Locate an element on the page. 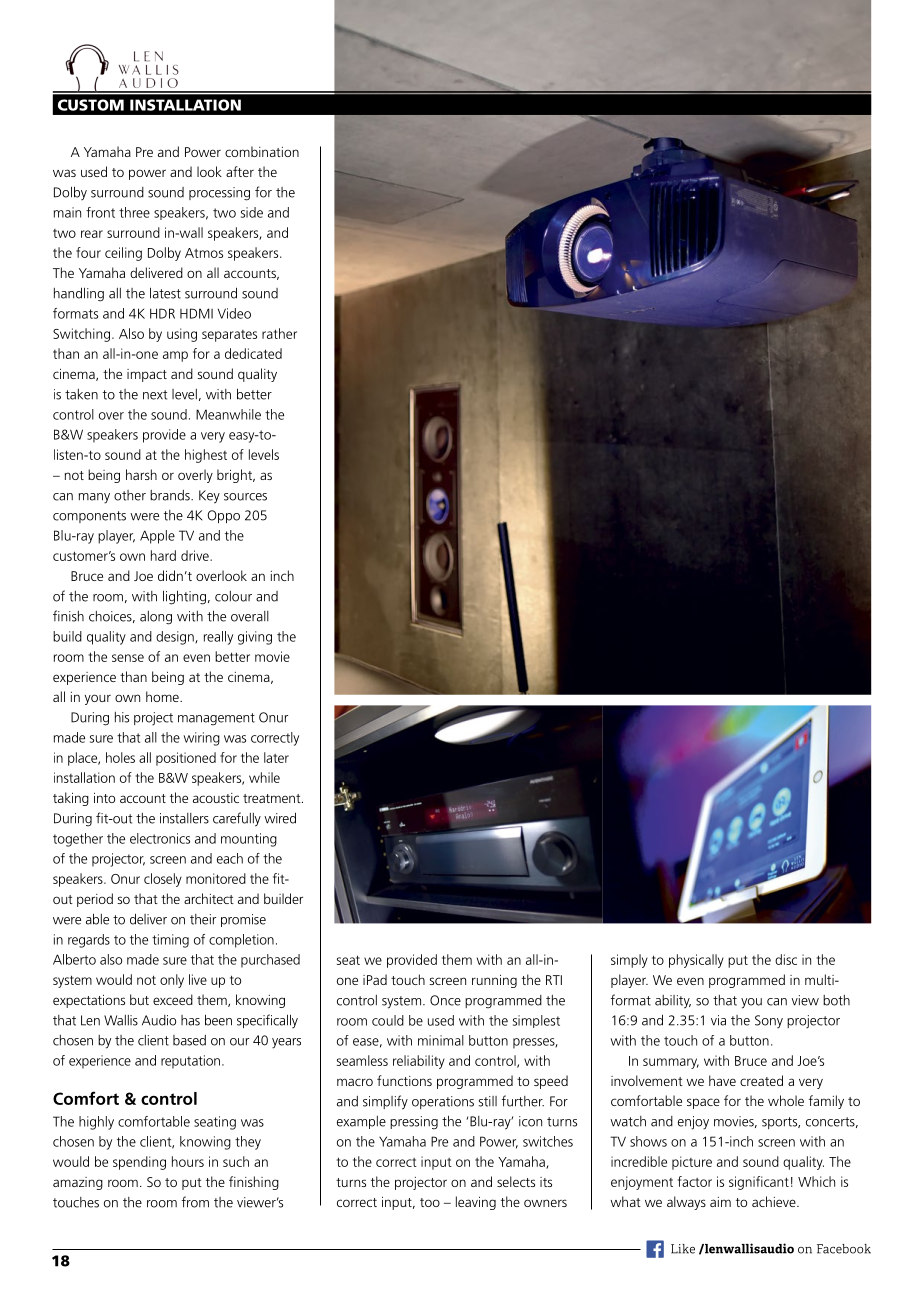 The width and height of the image is (924, 1308). from is located at coordinates (195, 1202).
